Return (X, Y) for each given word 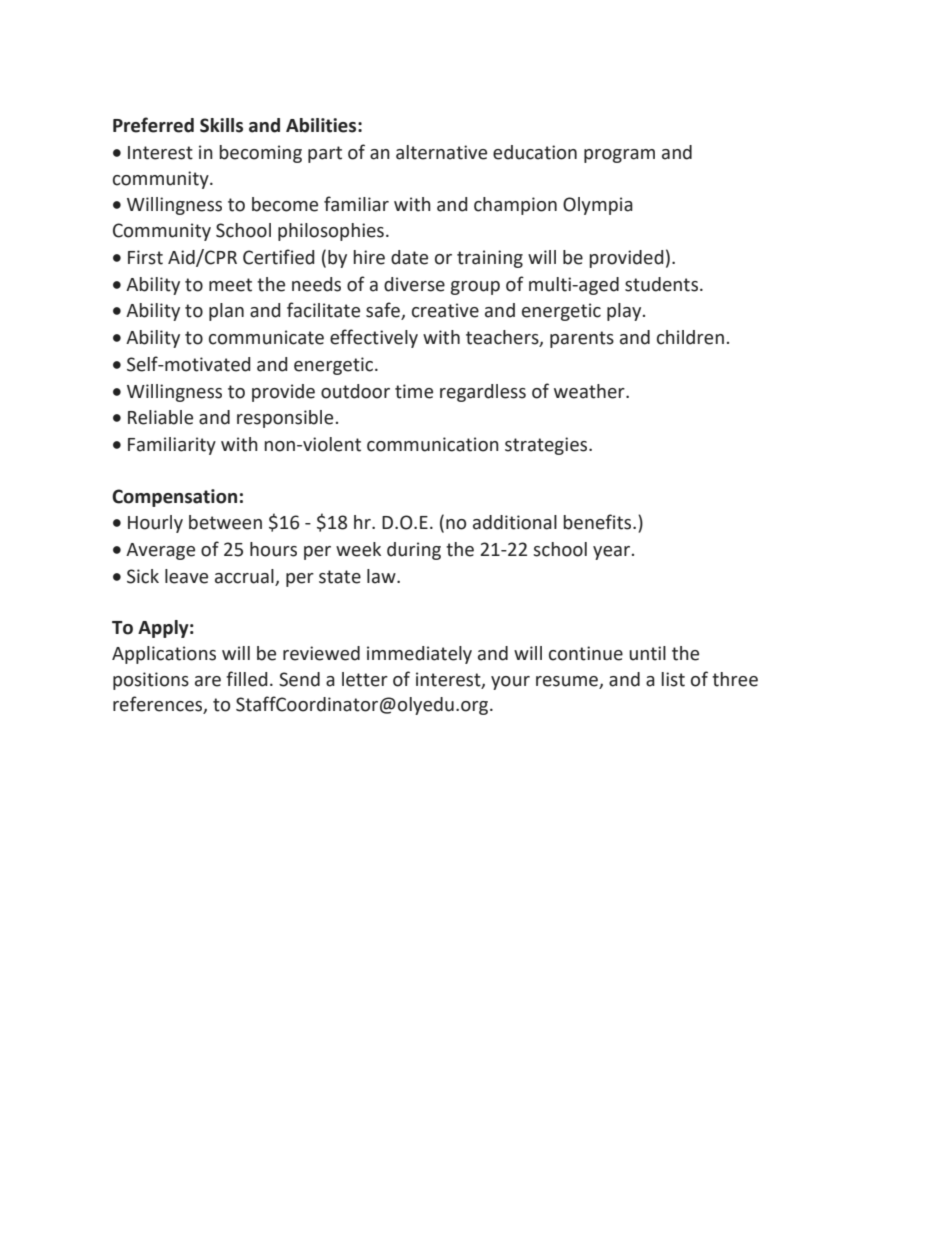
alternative (441, 152)
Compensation (174, 498)
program (619, 156)
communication (433, 444)
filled (247, 679)
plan (226, 312)
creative (445, 310)
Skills (221, 125)
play (625, 312)
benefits (598, 522)
